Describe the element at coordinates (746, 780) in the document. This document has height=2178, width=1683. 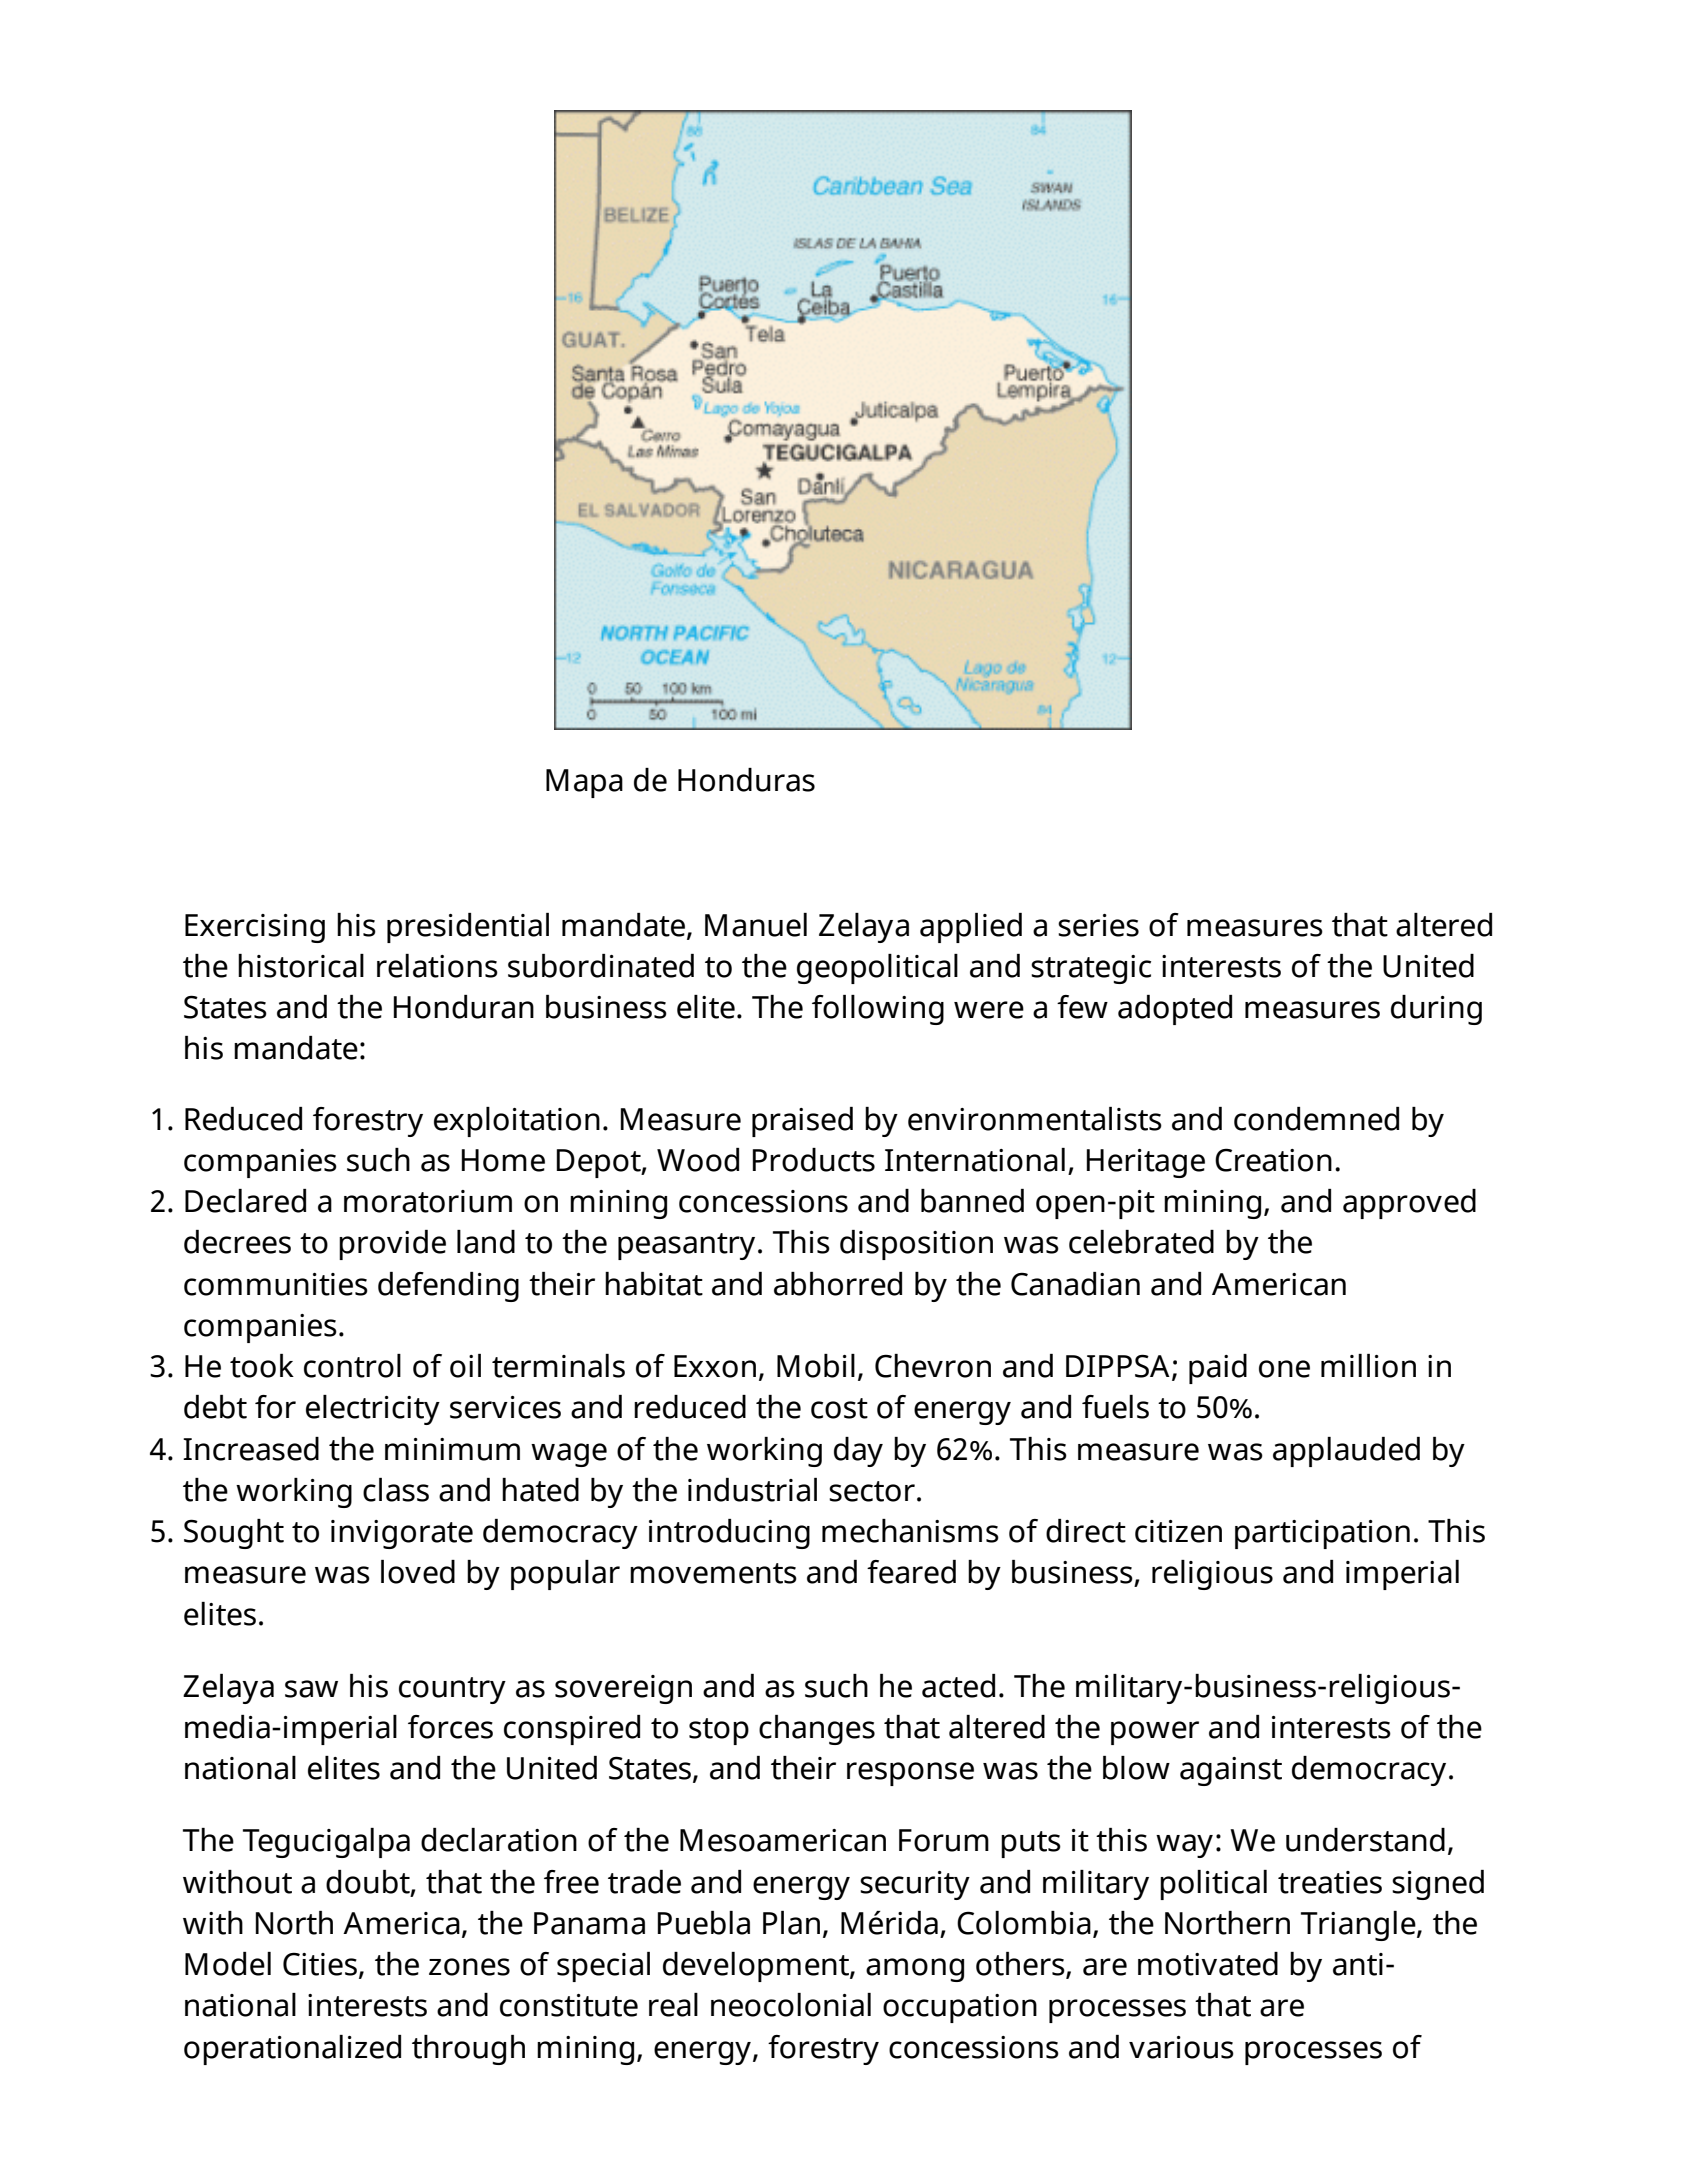
I see `Honduras` at that location.
